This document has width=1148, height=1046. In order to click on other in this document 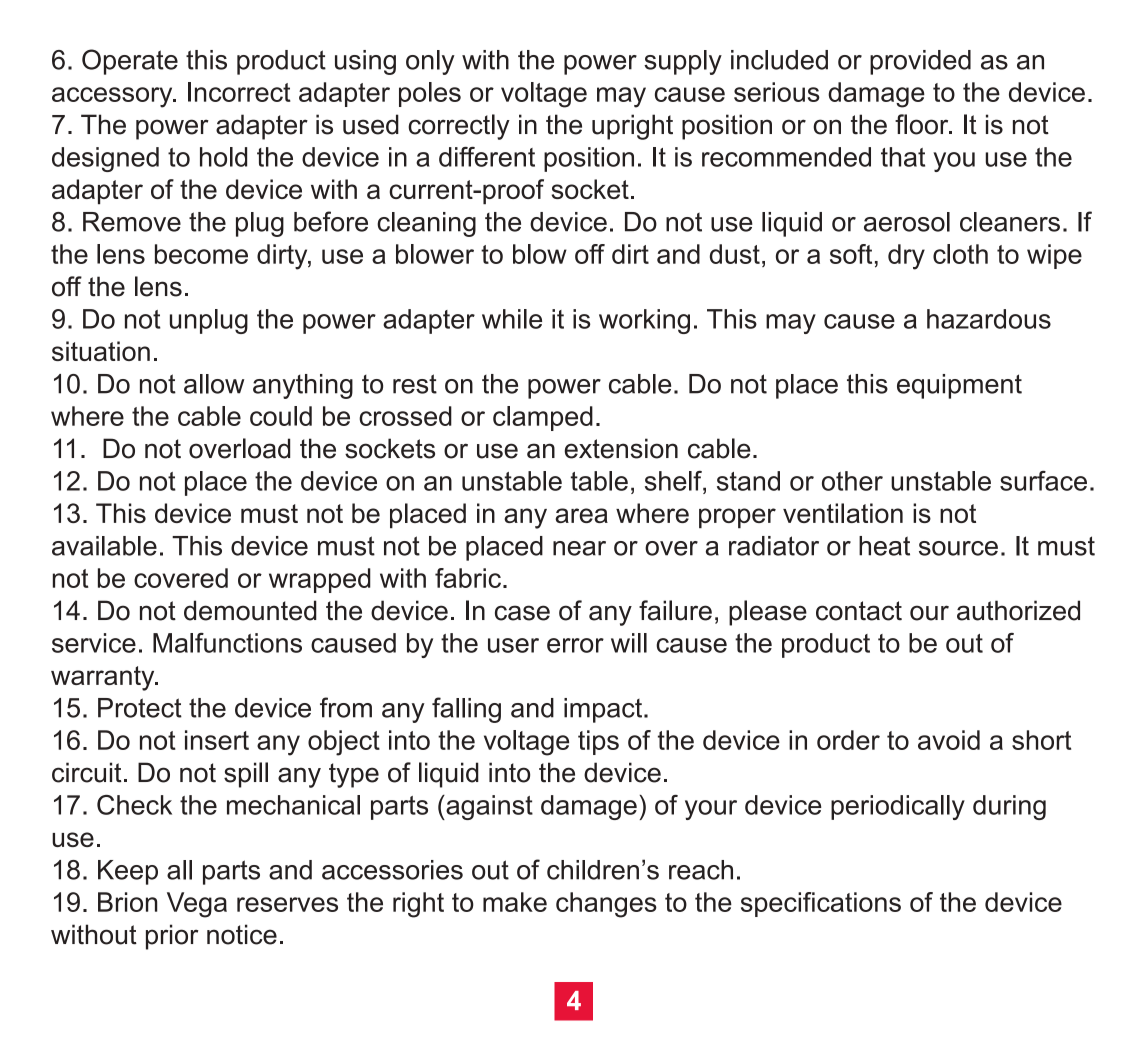, I will do `click(852, 481)`.
